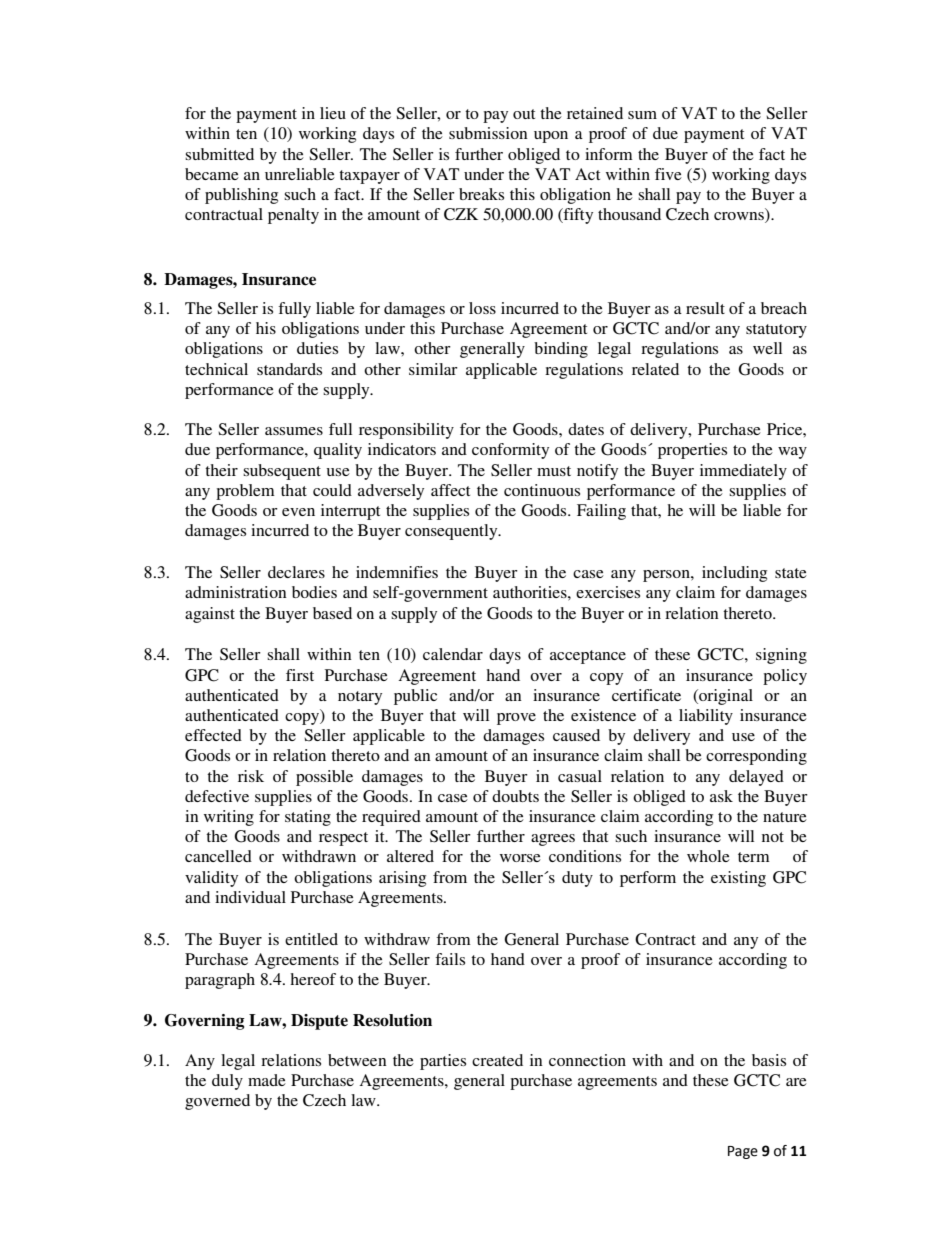 The width and height of the image is (952, 1233). I want to click on fails, so click(450, 959).
